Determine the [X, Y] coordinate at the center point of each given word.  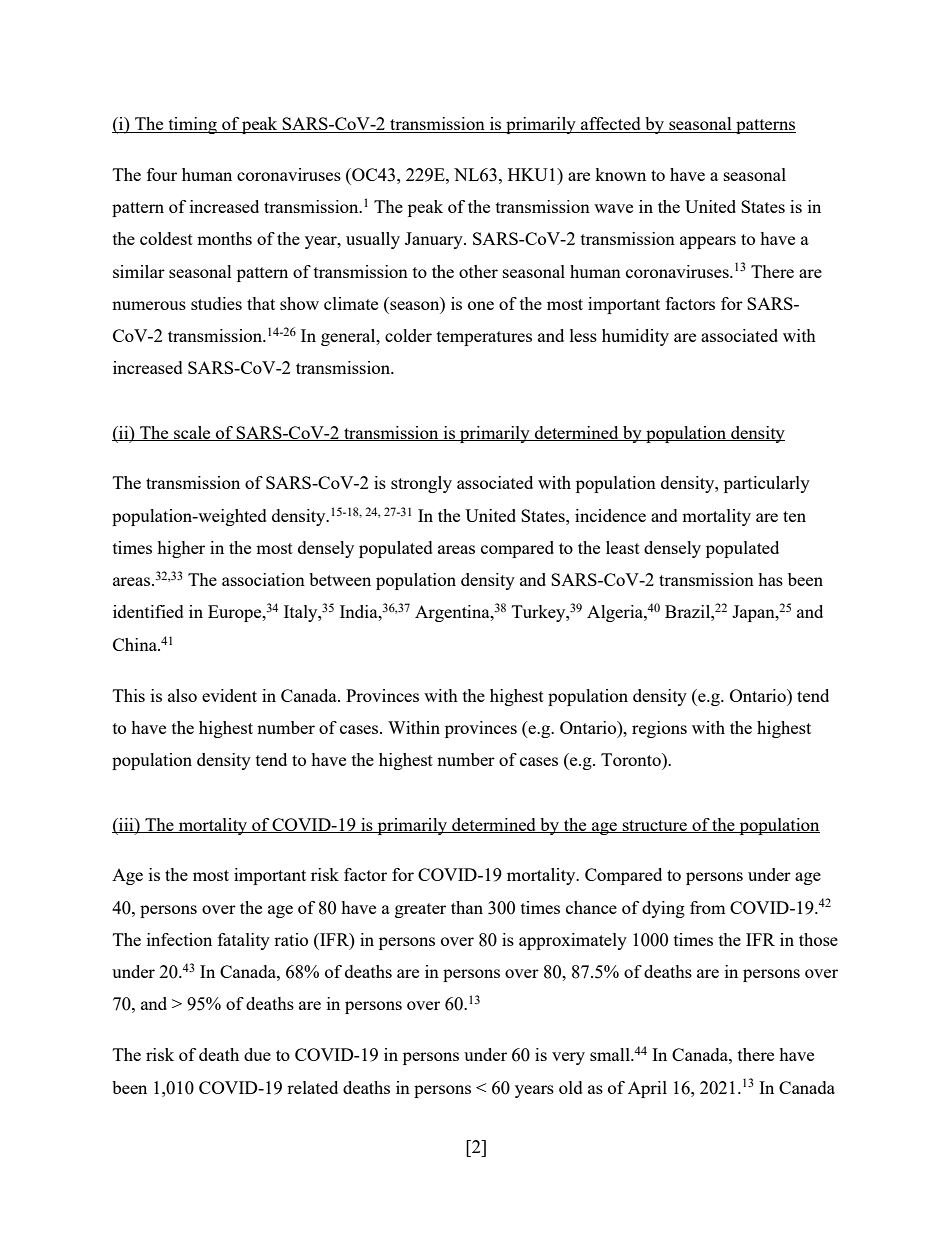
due [257, 1054]
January [435, 240]
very [568, 1058]
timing [192, 125]
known [620, 174]
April [647, 1089]
